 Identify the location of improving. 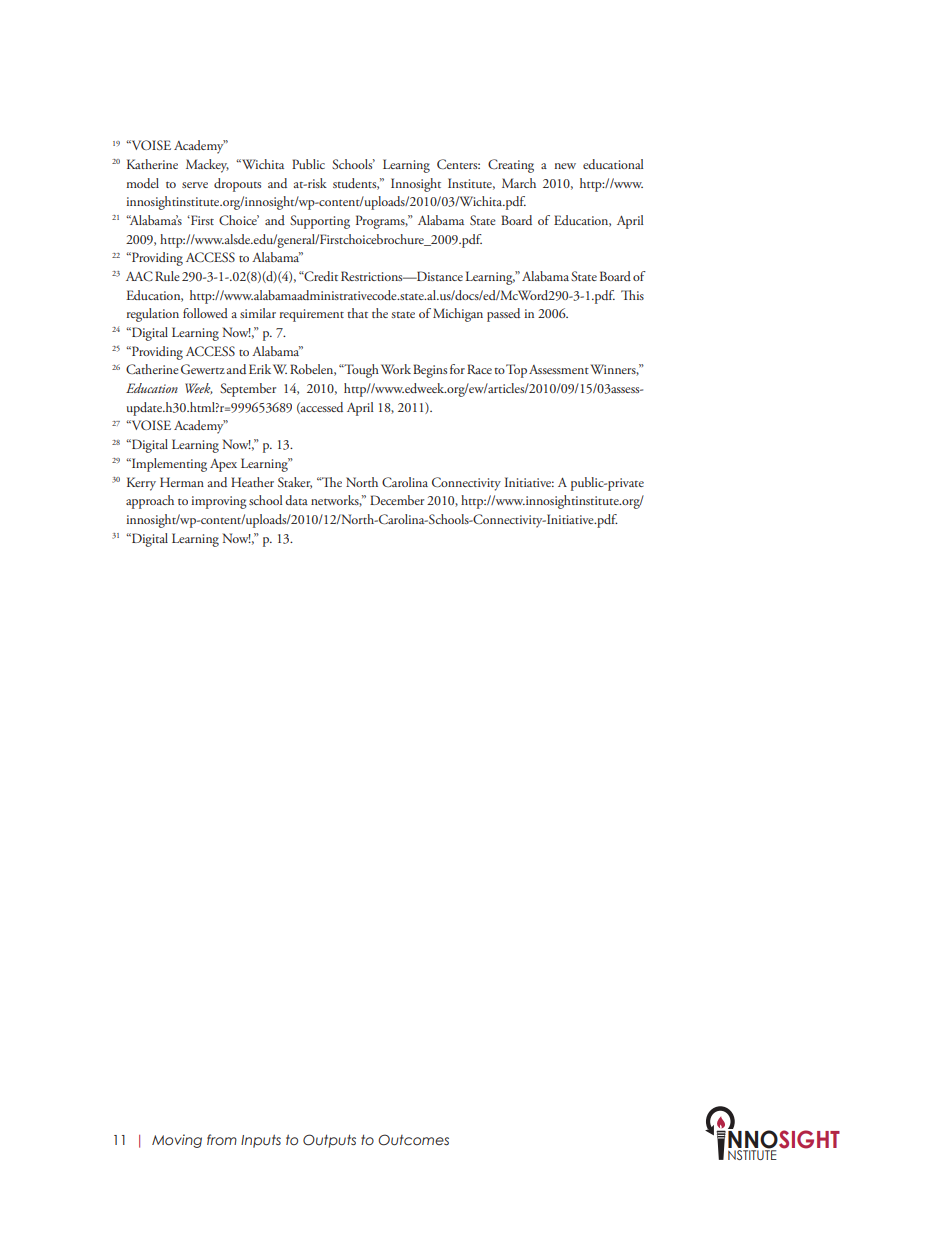
(219, 502).
